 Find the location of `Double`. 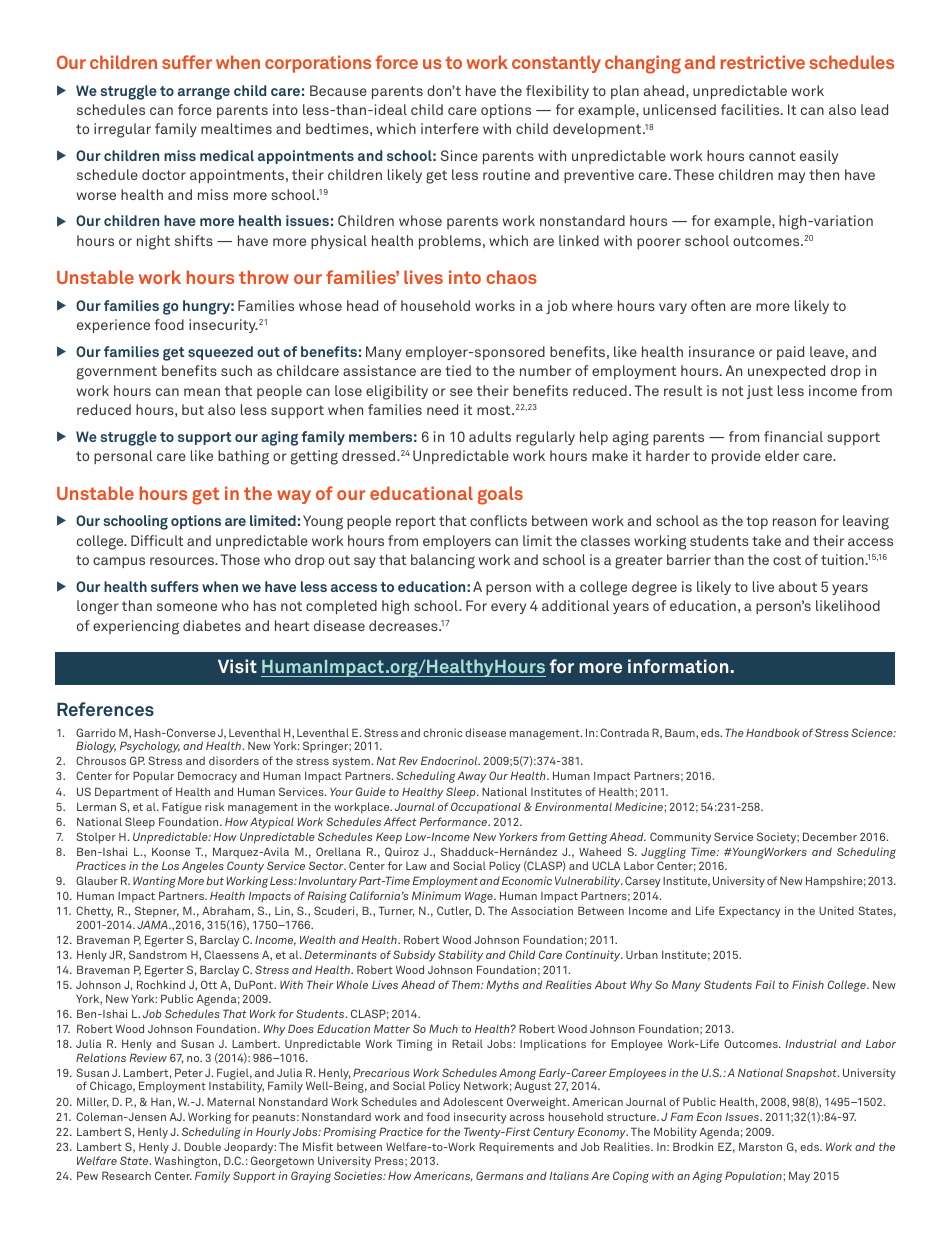

Double is located at coordinates (202, 1146).
